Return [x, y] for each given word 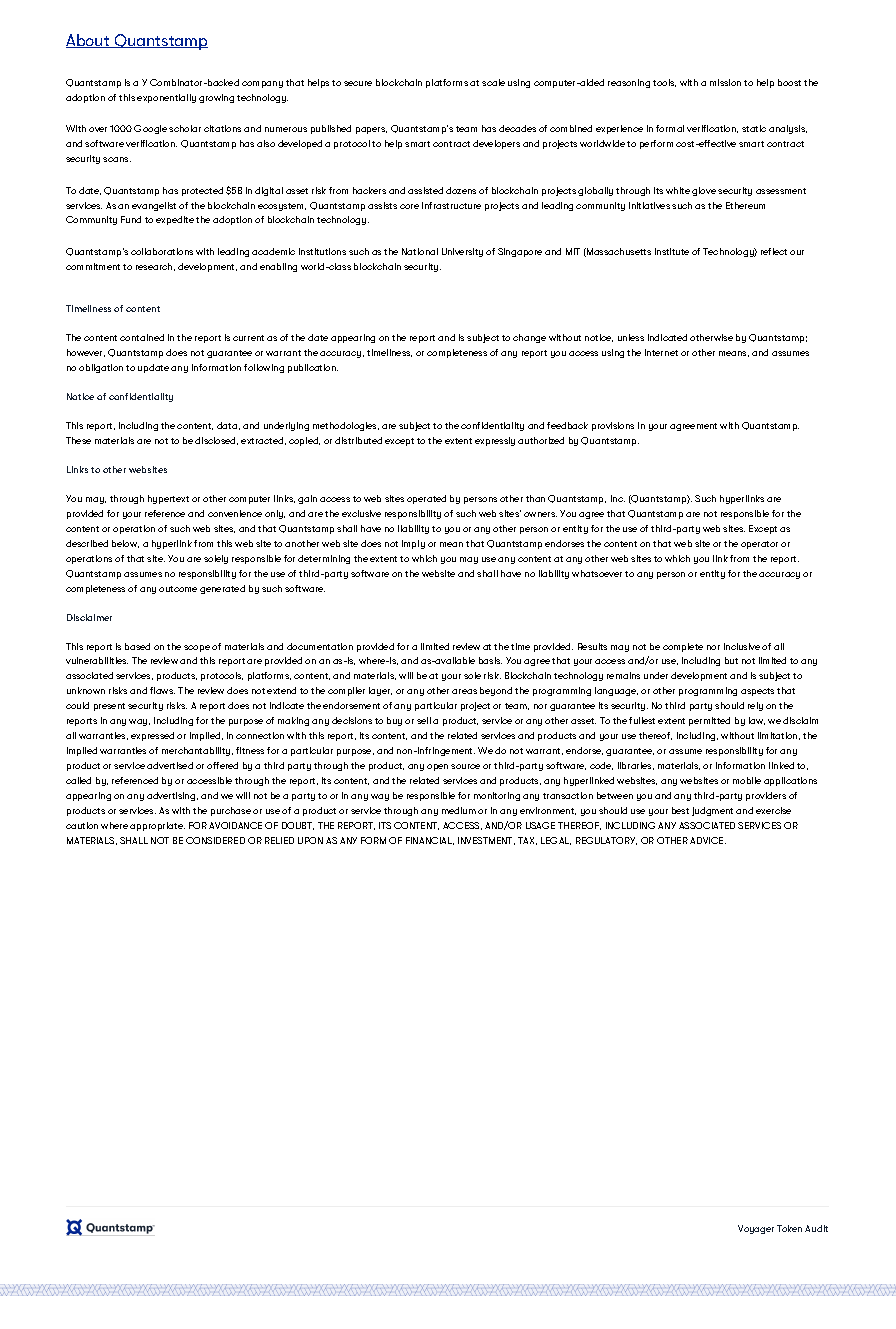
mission [725, 82]
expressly [495, 441]
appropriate [157, 826]
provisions [613, 426]
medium [459, 810]
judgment [712, 811]
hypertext [168, 499]
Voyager [756, 1229]
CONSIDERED [215, 840]
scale [493, 82]
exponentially [166, 98]
